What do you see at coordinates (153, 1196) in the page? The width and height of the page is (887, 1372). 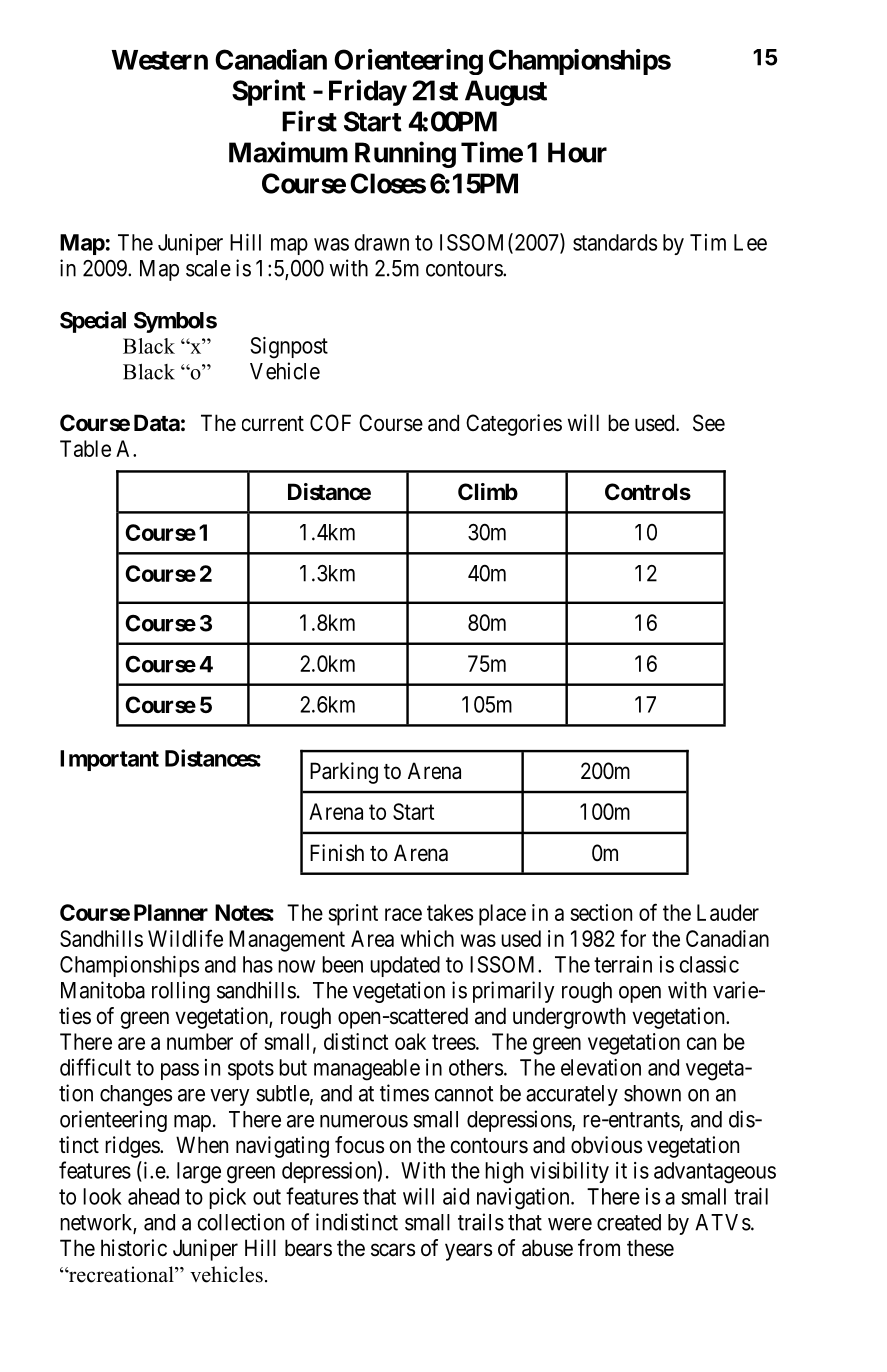 I see `ahead` at bounding box center [153, 1196].
